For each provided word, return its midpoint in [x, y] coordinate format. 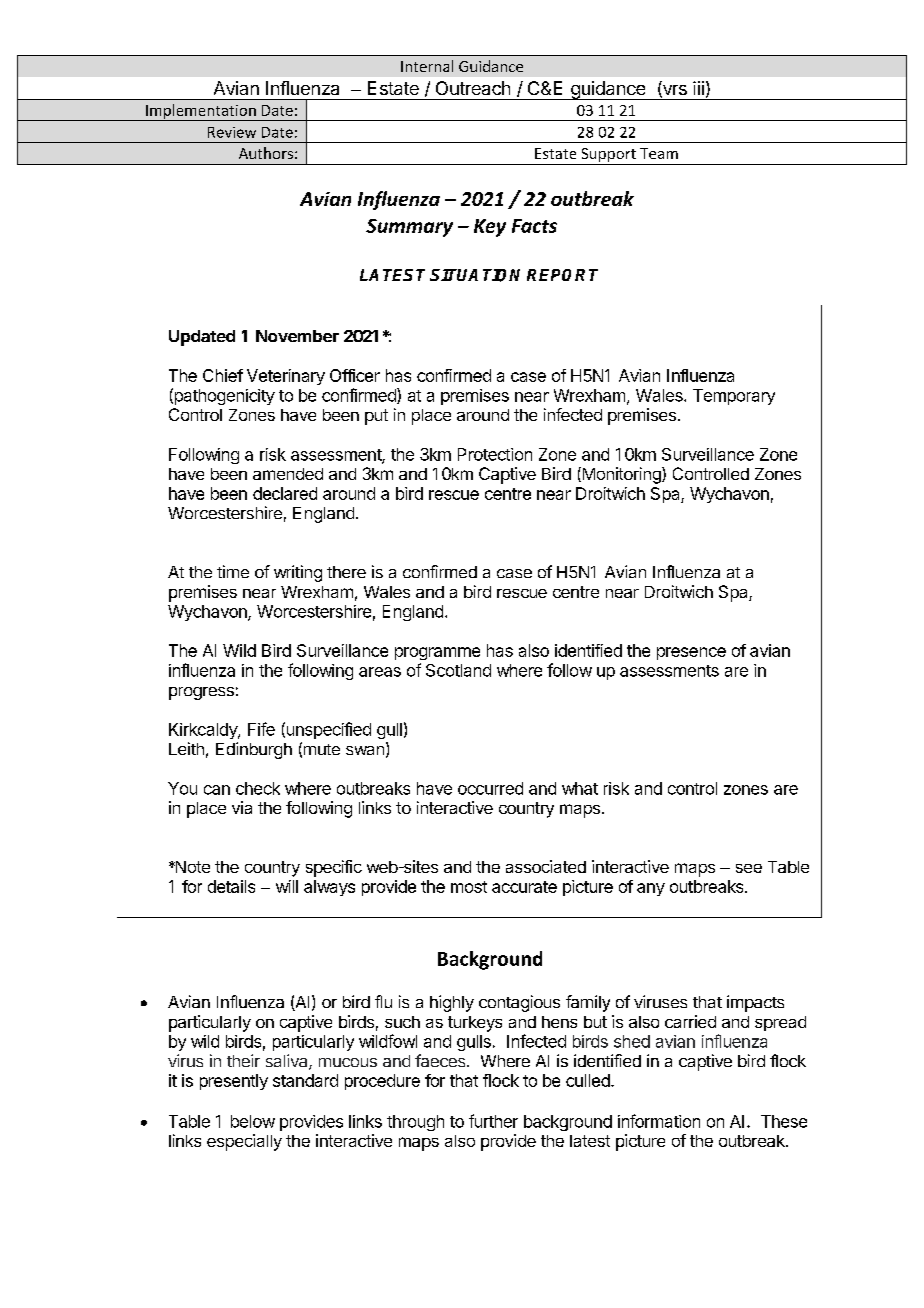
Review [232, 132]
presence [691, 653]
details [231, 886]
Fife [261, 729]
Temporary [734, 397]
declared [285, 493]
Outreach [473, 88]
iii [698, 88]
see [749, 868]
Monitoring [621, 475]
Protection [495, 454]
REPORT [562, 275]
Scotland [458, 670]
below [253, 1121]
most [469, 887]
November [297, 336]
